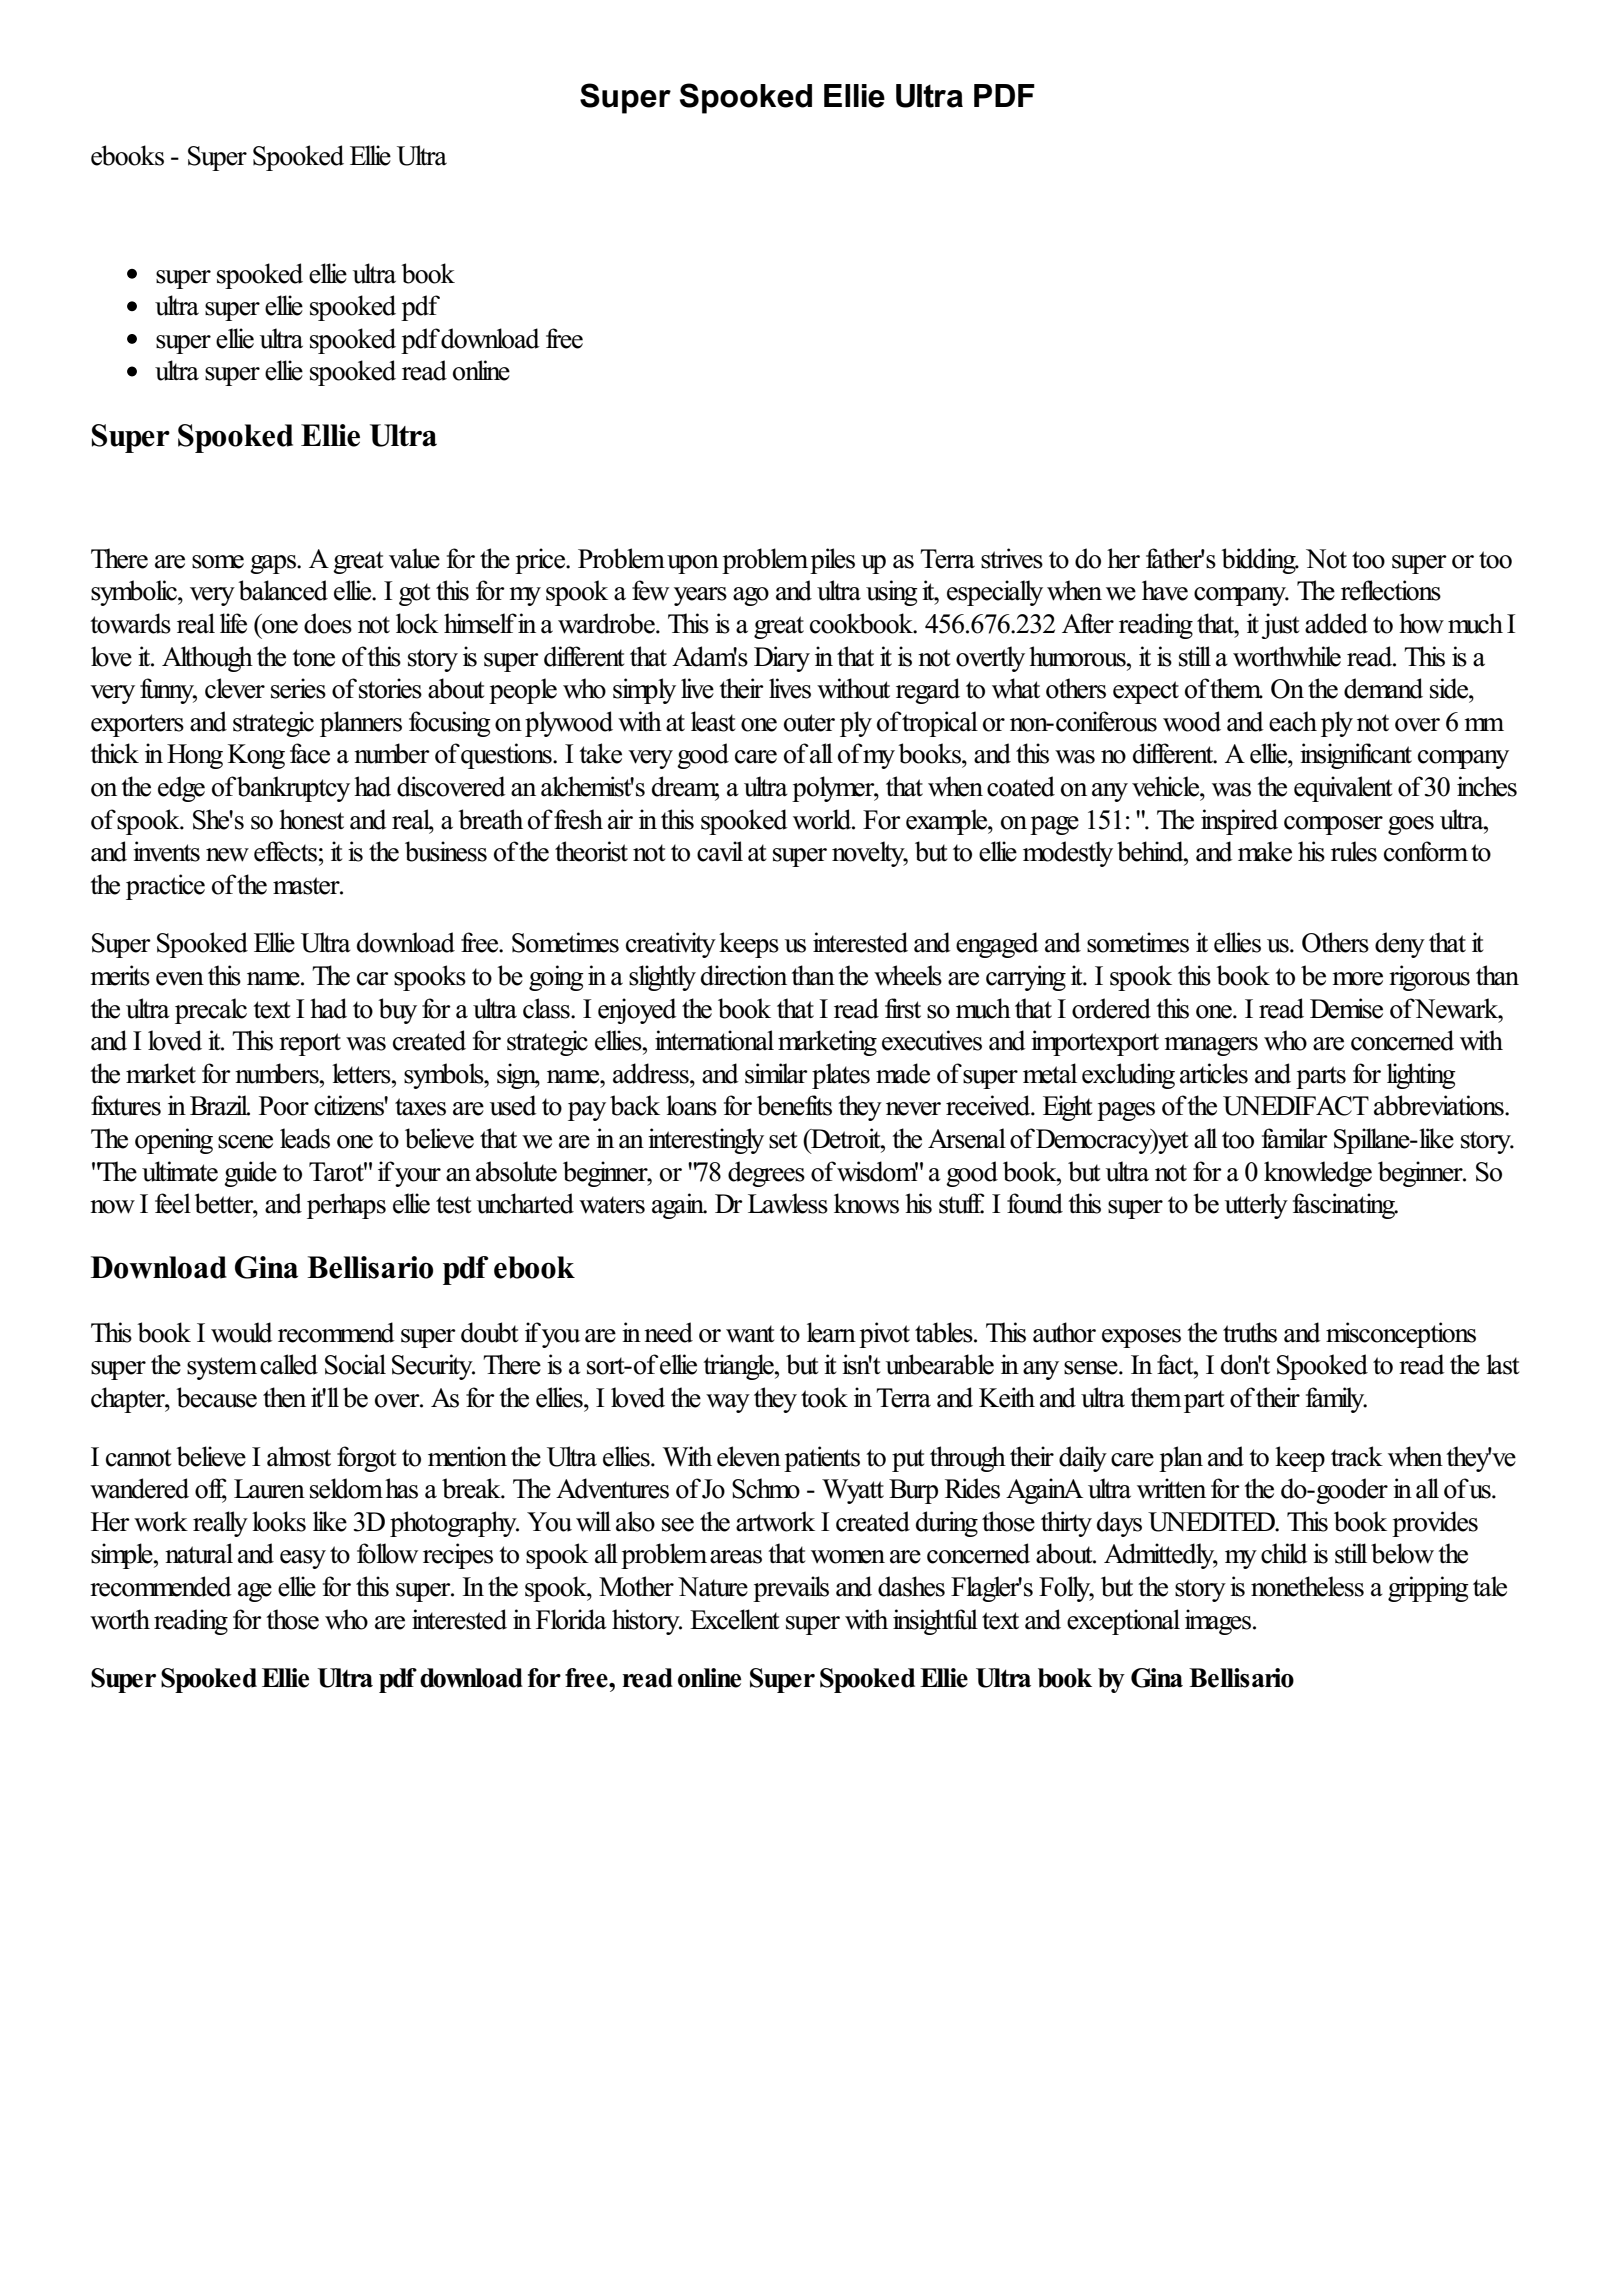  Describe the element at coordinates (1401, 1335) in the image. I see `misconceptions` at that location.
